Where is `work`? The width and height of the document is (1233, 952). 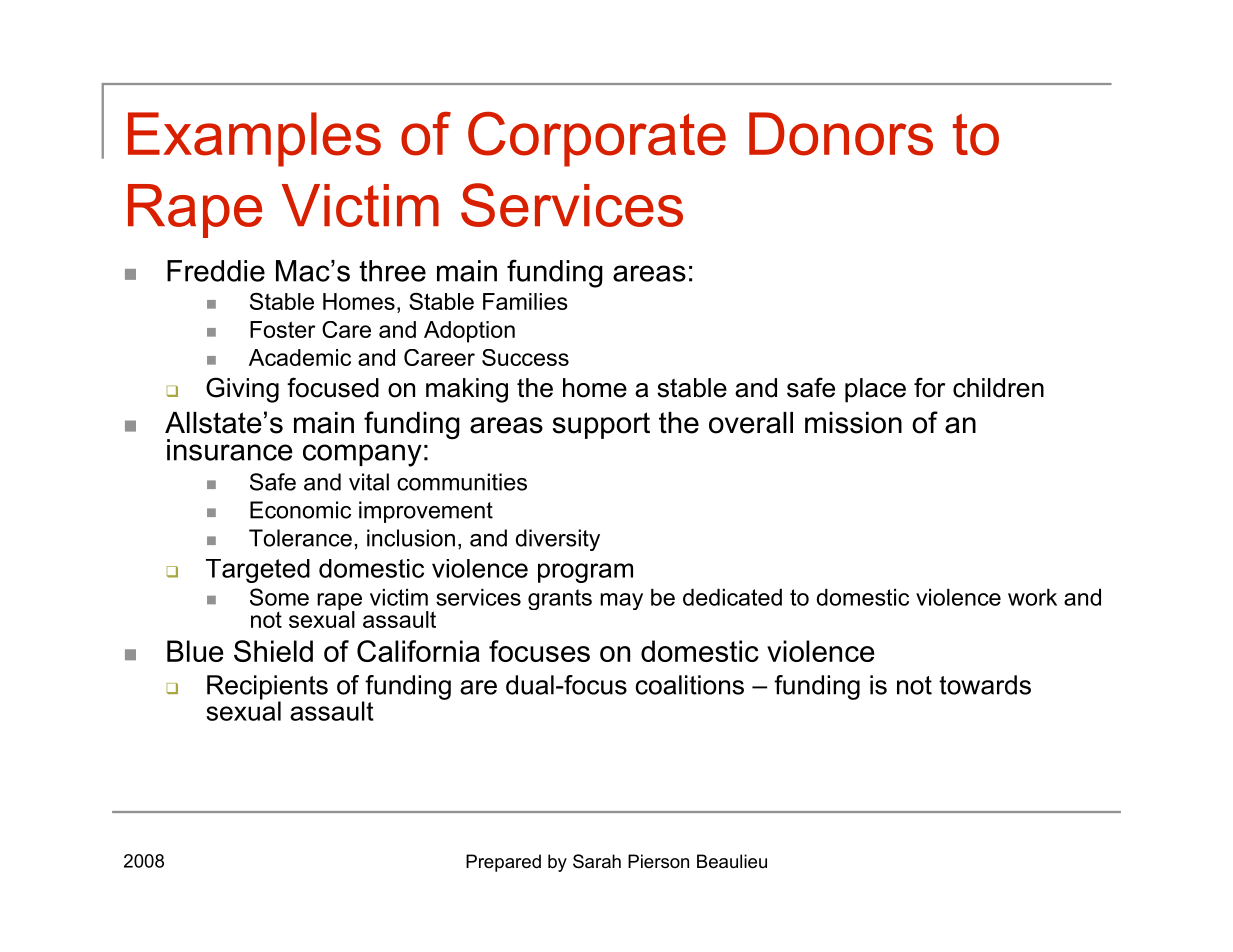
work is located at coordinates (1032, 597).
